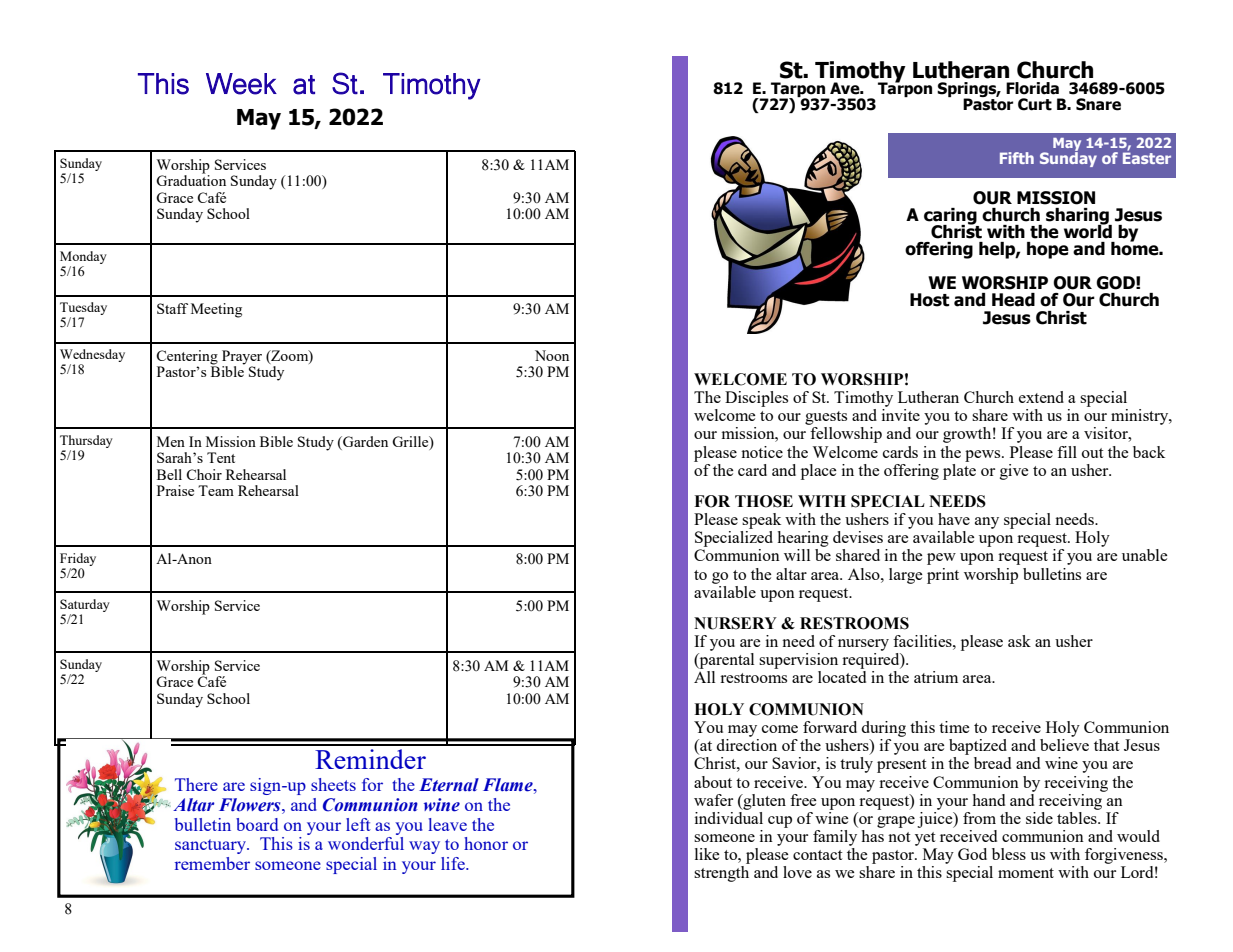  I want to click on Noon, so click(552, 355).
